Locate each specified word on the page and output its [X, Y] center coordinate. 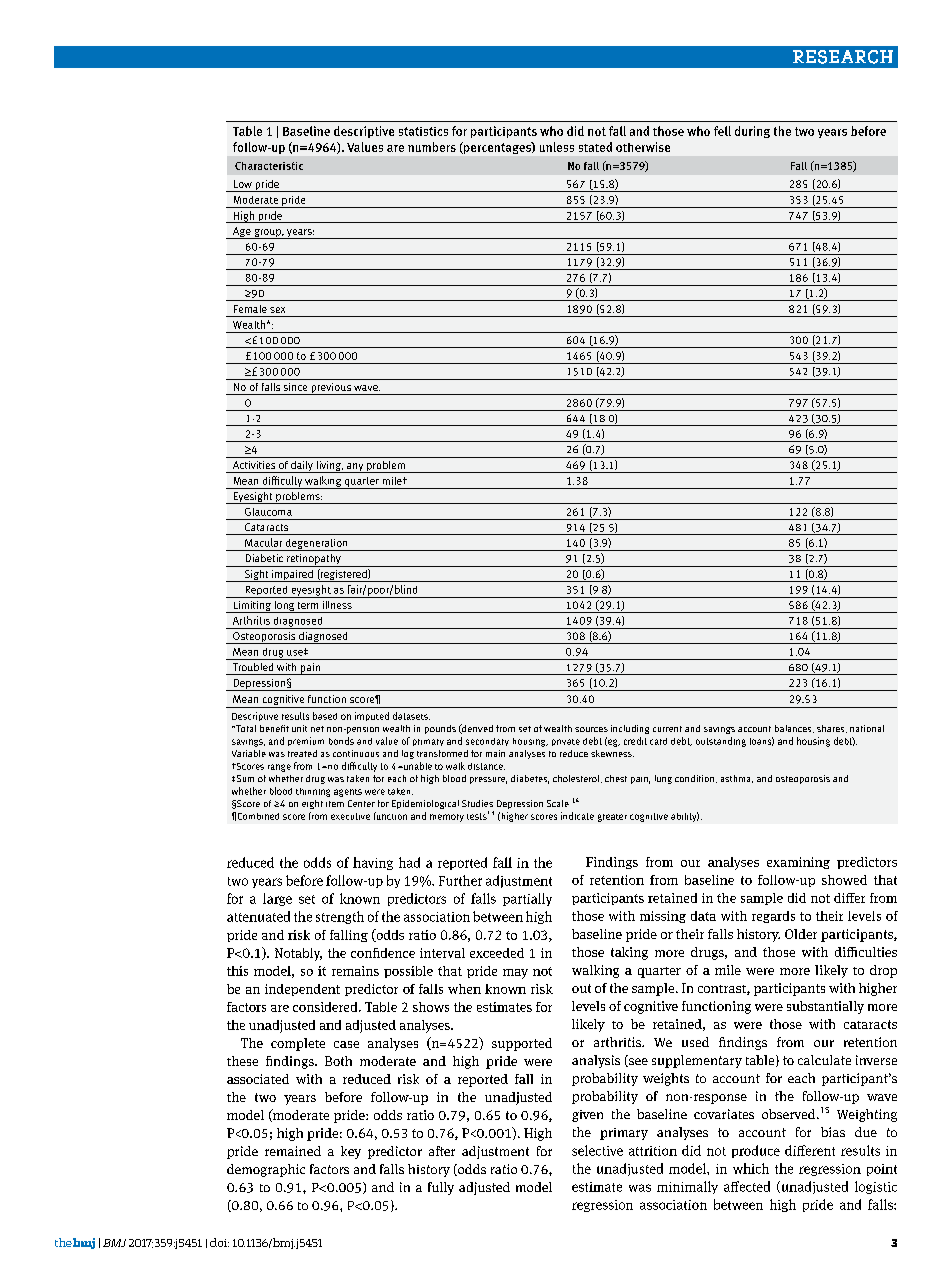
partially [527, 899]
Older [801, 934]
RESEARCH [843, 57]
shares [832, 729]
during [752, 132]
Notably [298, 954]
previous [331, 389]
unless [557, 147]
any [355, 468]
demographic [266, 1170]
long [284, 607]
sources [591, 729]
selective [597, 1150]
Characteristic [269, 166]
